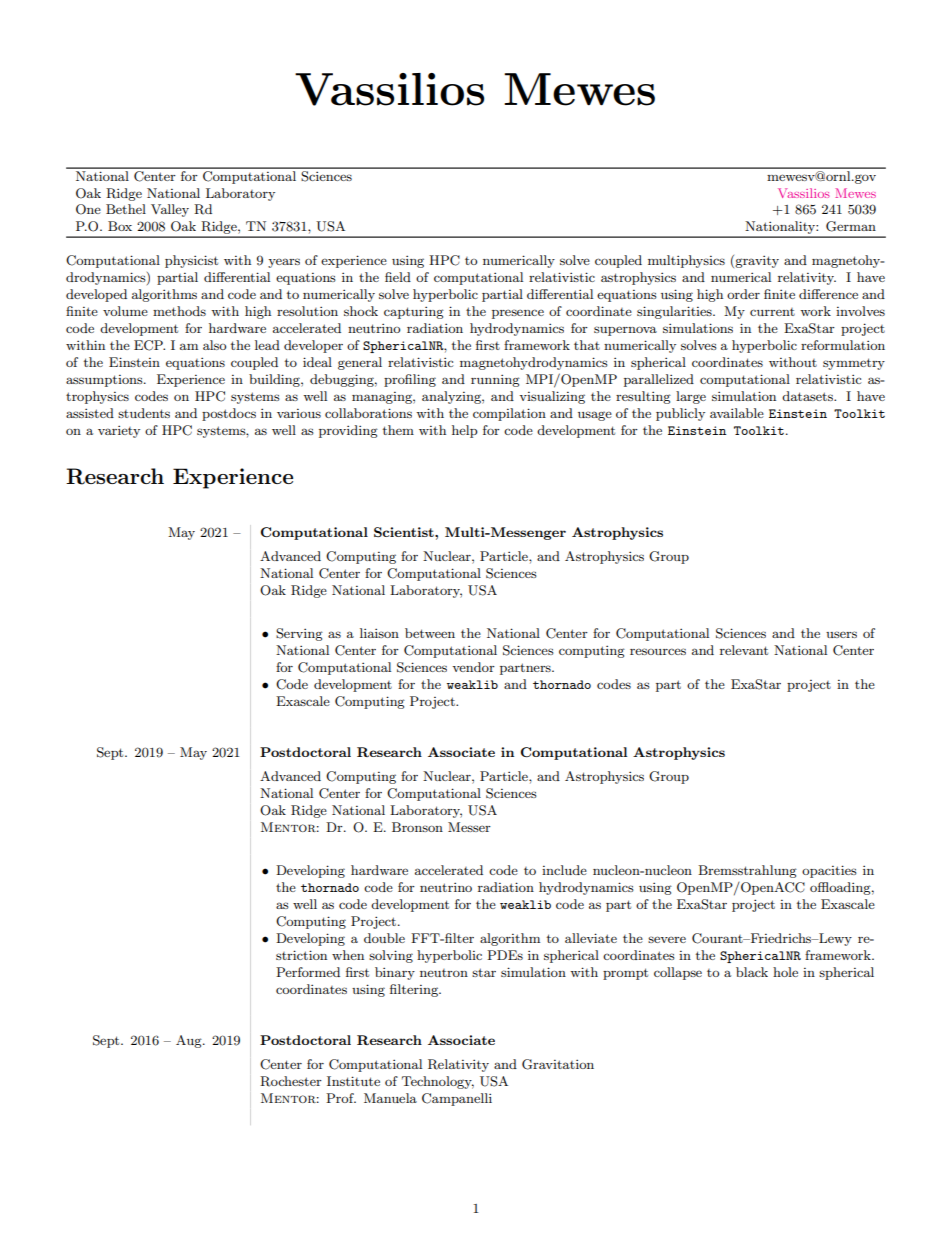 The image size is (952, 1233). Describe the element at coordinates (558, 1064) in the document. I see `Gravitation` at that location.
